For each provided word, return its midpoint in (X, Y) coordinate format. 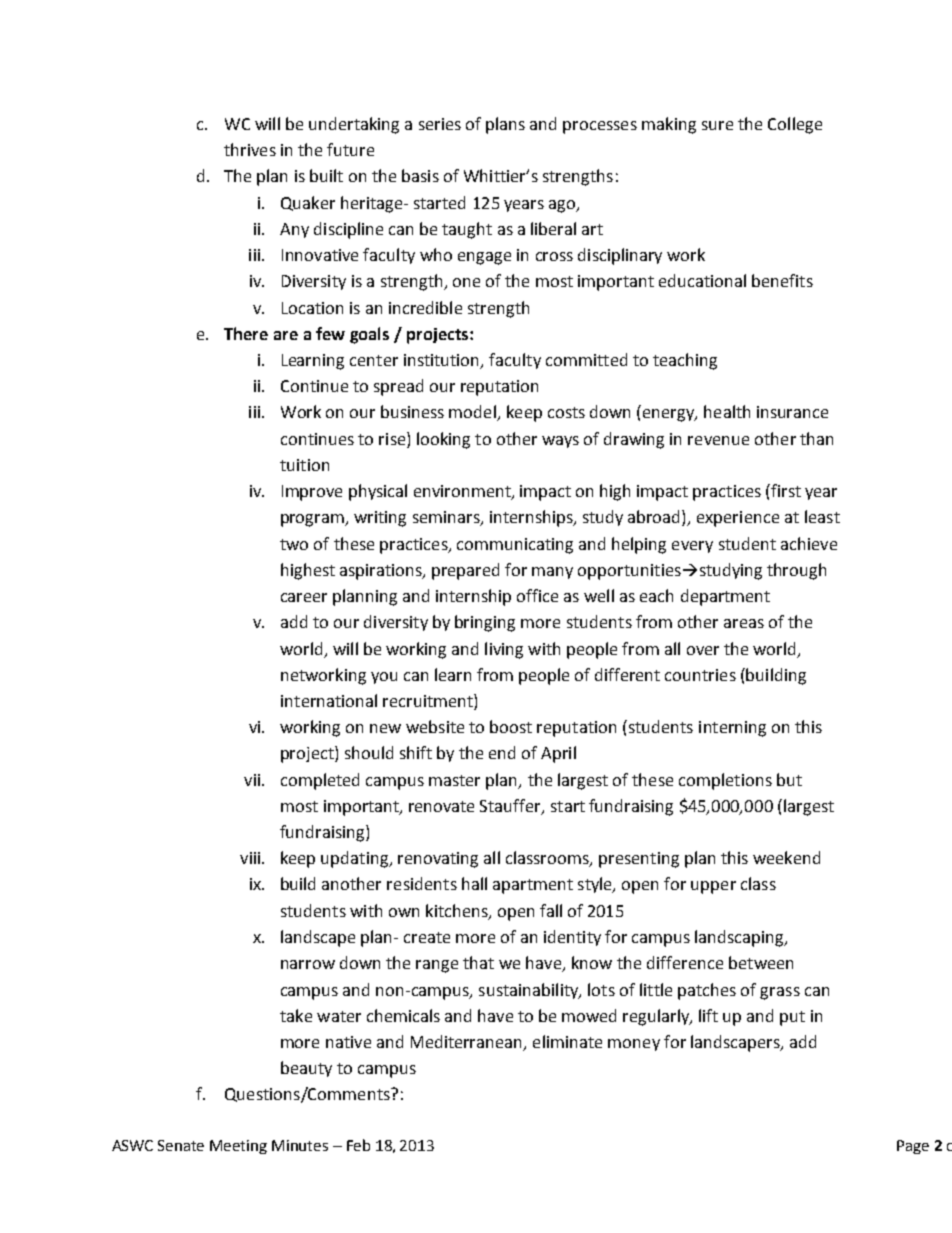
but (789, 779)
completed (320, 781)
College (795, 125)
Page (913, 1147)
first (785, 490)
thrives (250, 149)
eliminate (567, 1041)
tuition (304, 465)
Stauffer (511, 806)
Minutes (300, 1145)
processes (600, 127)
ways (560, 442)
